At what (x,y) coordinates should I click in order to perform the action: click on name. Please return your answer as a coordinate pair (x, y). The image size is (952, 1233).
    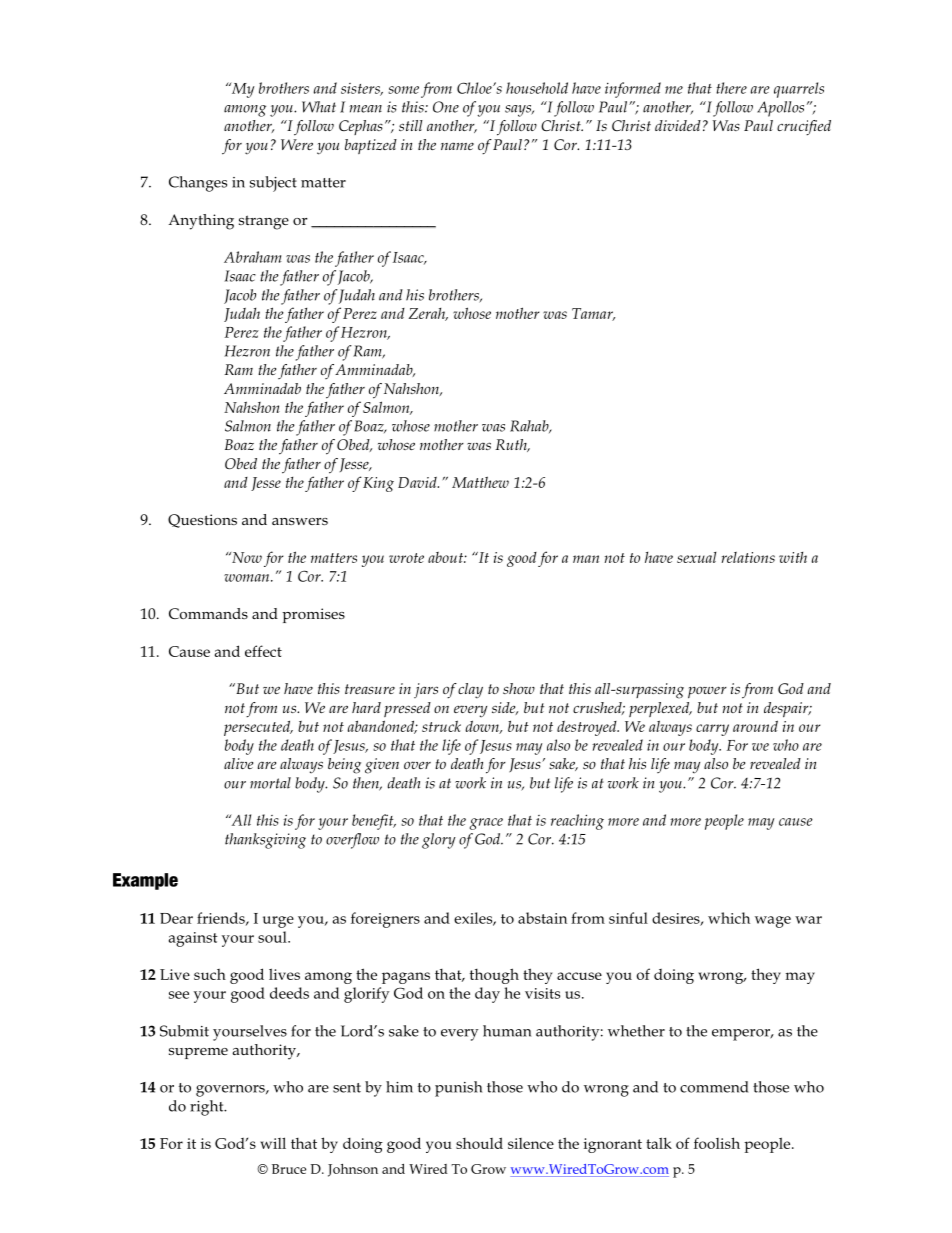
    Looking at the image, I should click on (457, 146).
